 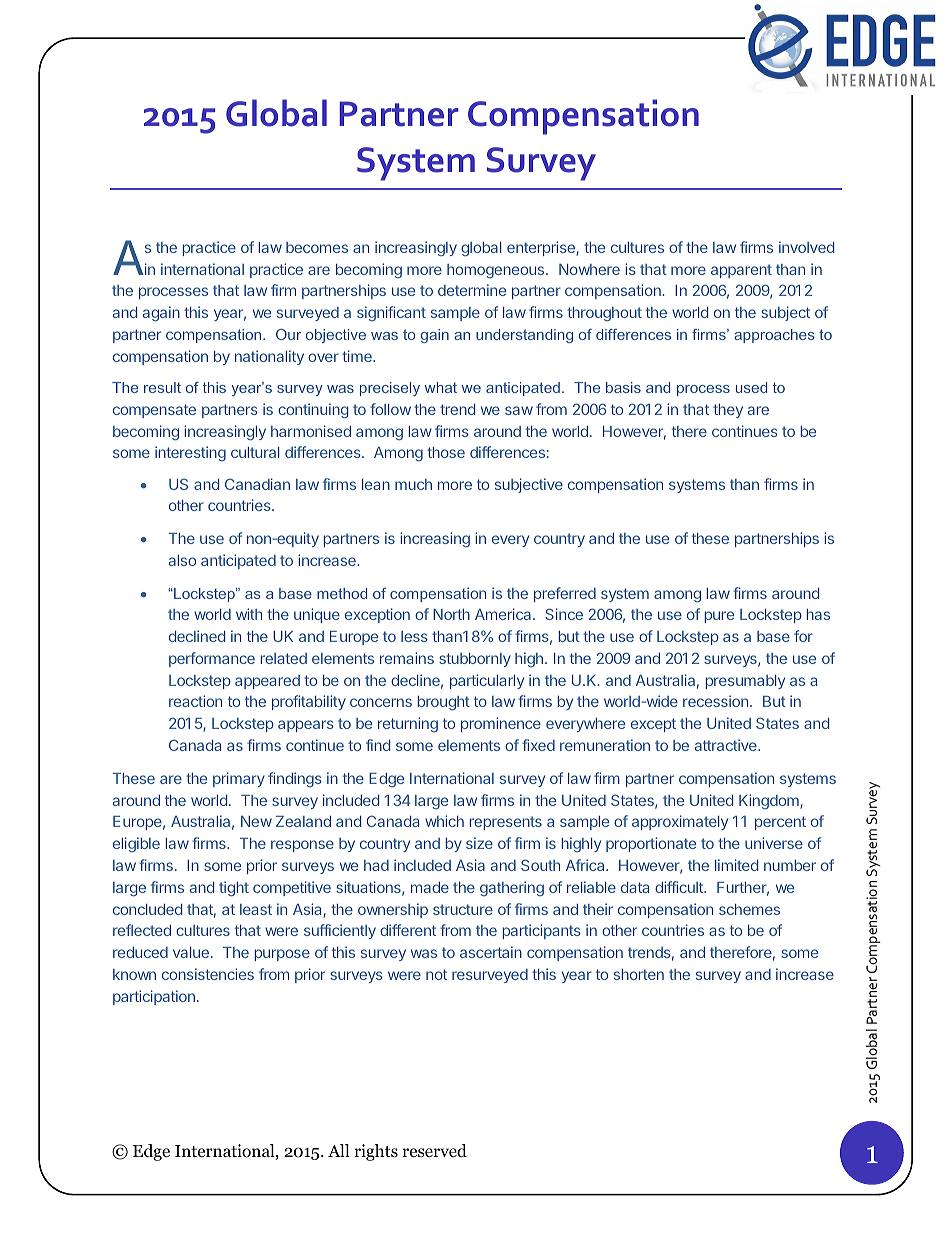 What do you see at coordinates (339, 1150) in the screenshot?
I see `All` at bounding box center [339, 1150].
